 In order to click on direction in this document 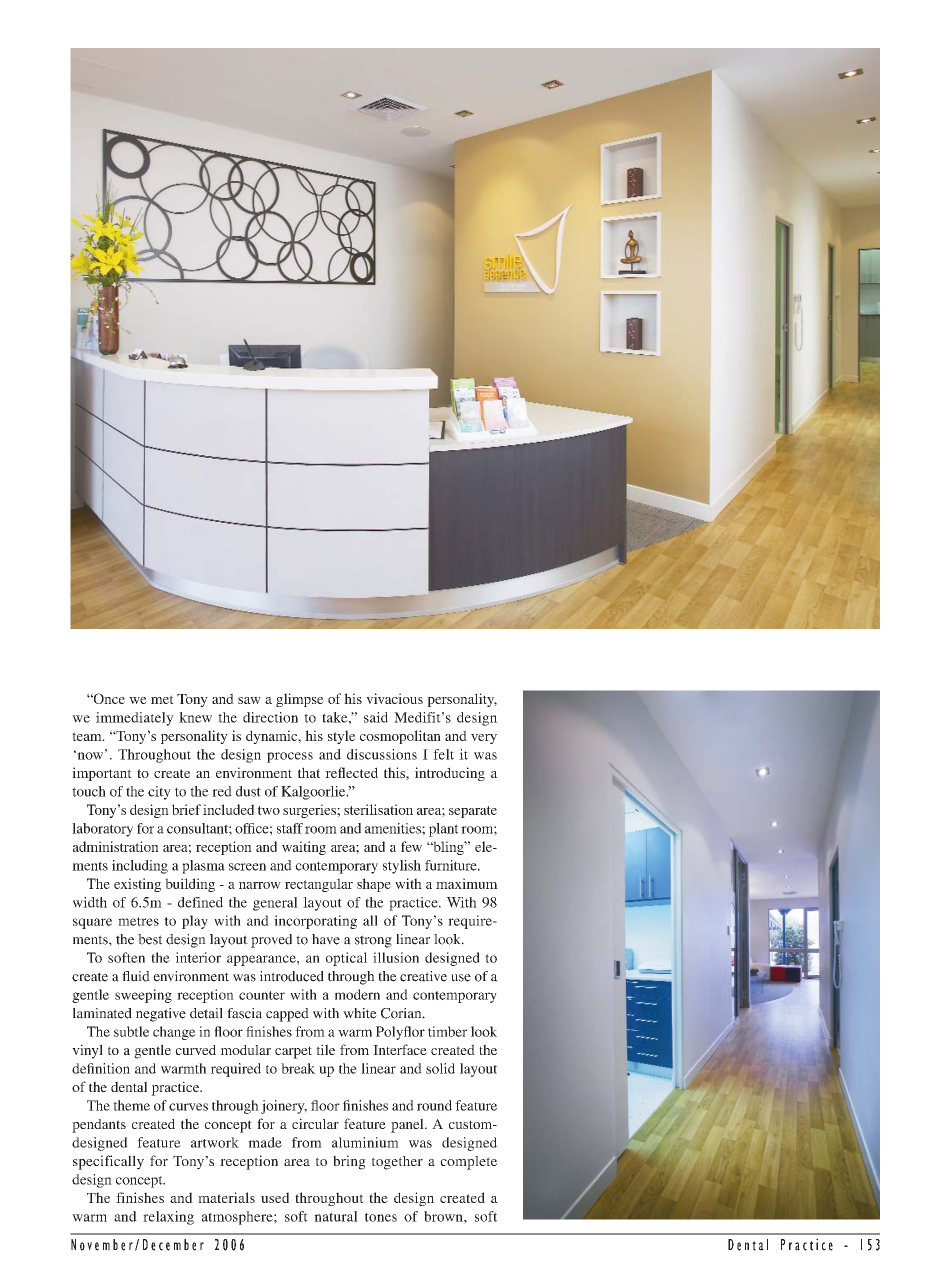, I will do `click(270, 717)`.
